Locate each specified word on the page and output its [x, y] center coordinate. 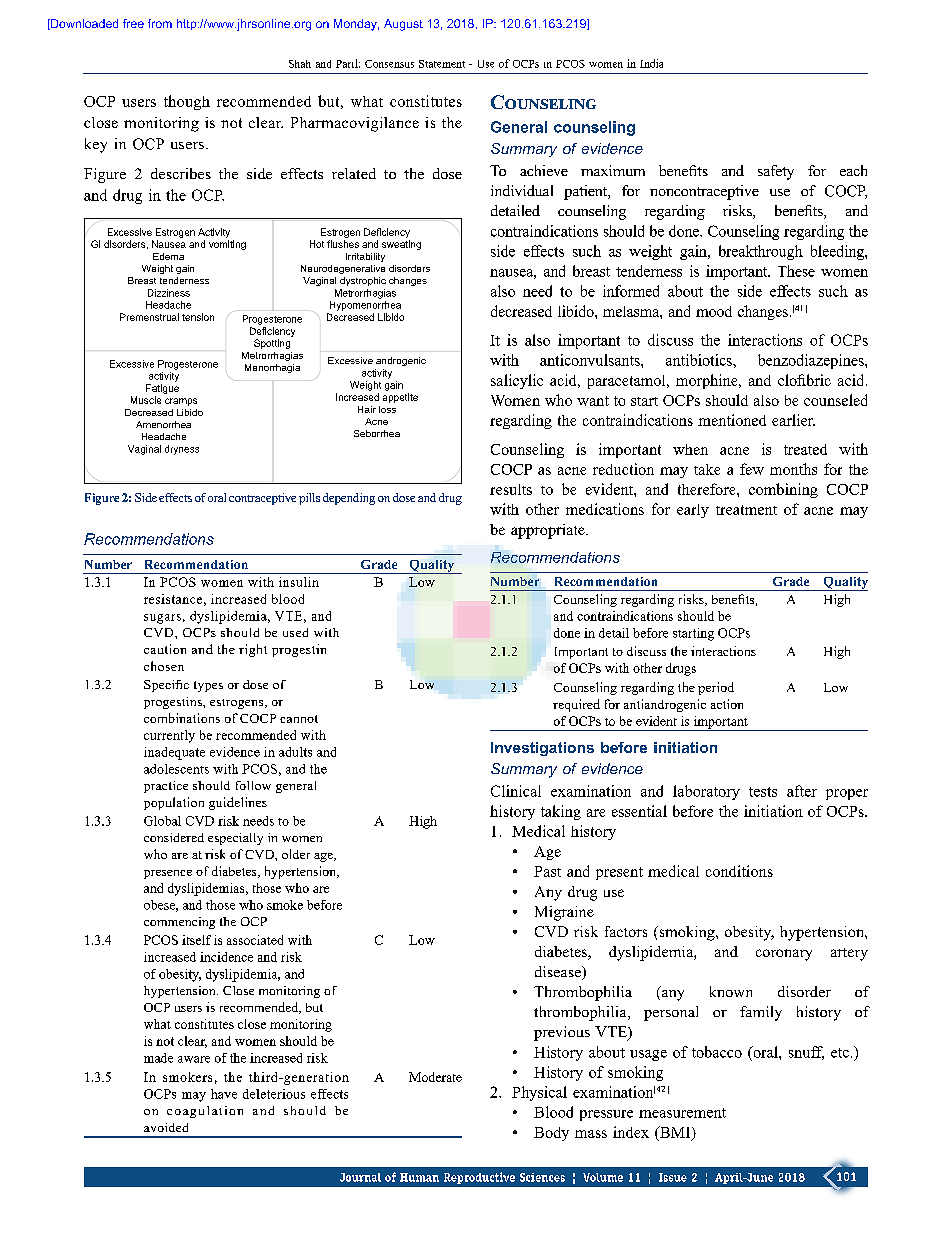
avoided [166, 1127]
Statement [442, 64]
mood [714, 311]
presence [168, 874]
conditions [739, 871]
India [651, 63]
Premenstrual [149, 317]
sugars [162, 619]
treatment [746, 510]
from [160, 23]
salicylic [517, 381]
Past [547, 871]
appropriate [549, 531]
